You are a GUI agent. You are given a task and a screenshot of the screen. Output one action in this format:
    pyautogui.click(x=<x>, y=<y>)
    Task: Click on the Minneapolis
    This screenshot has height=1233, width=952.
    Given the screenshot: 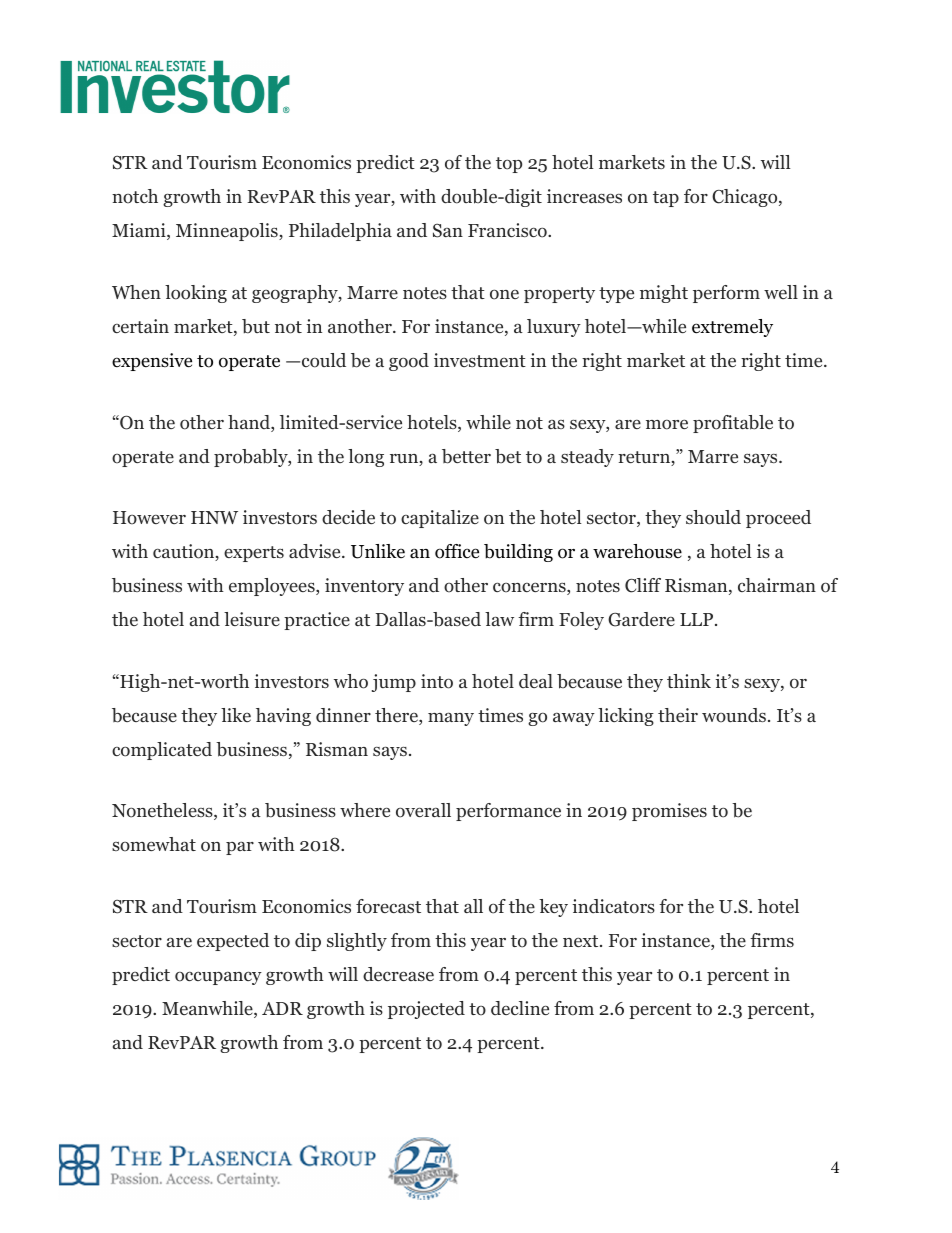 What is the action you would take?
    pyautogui.click(x=228, y=232)
